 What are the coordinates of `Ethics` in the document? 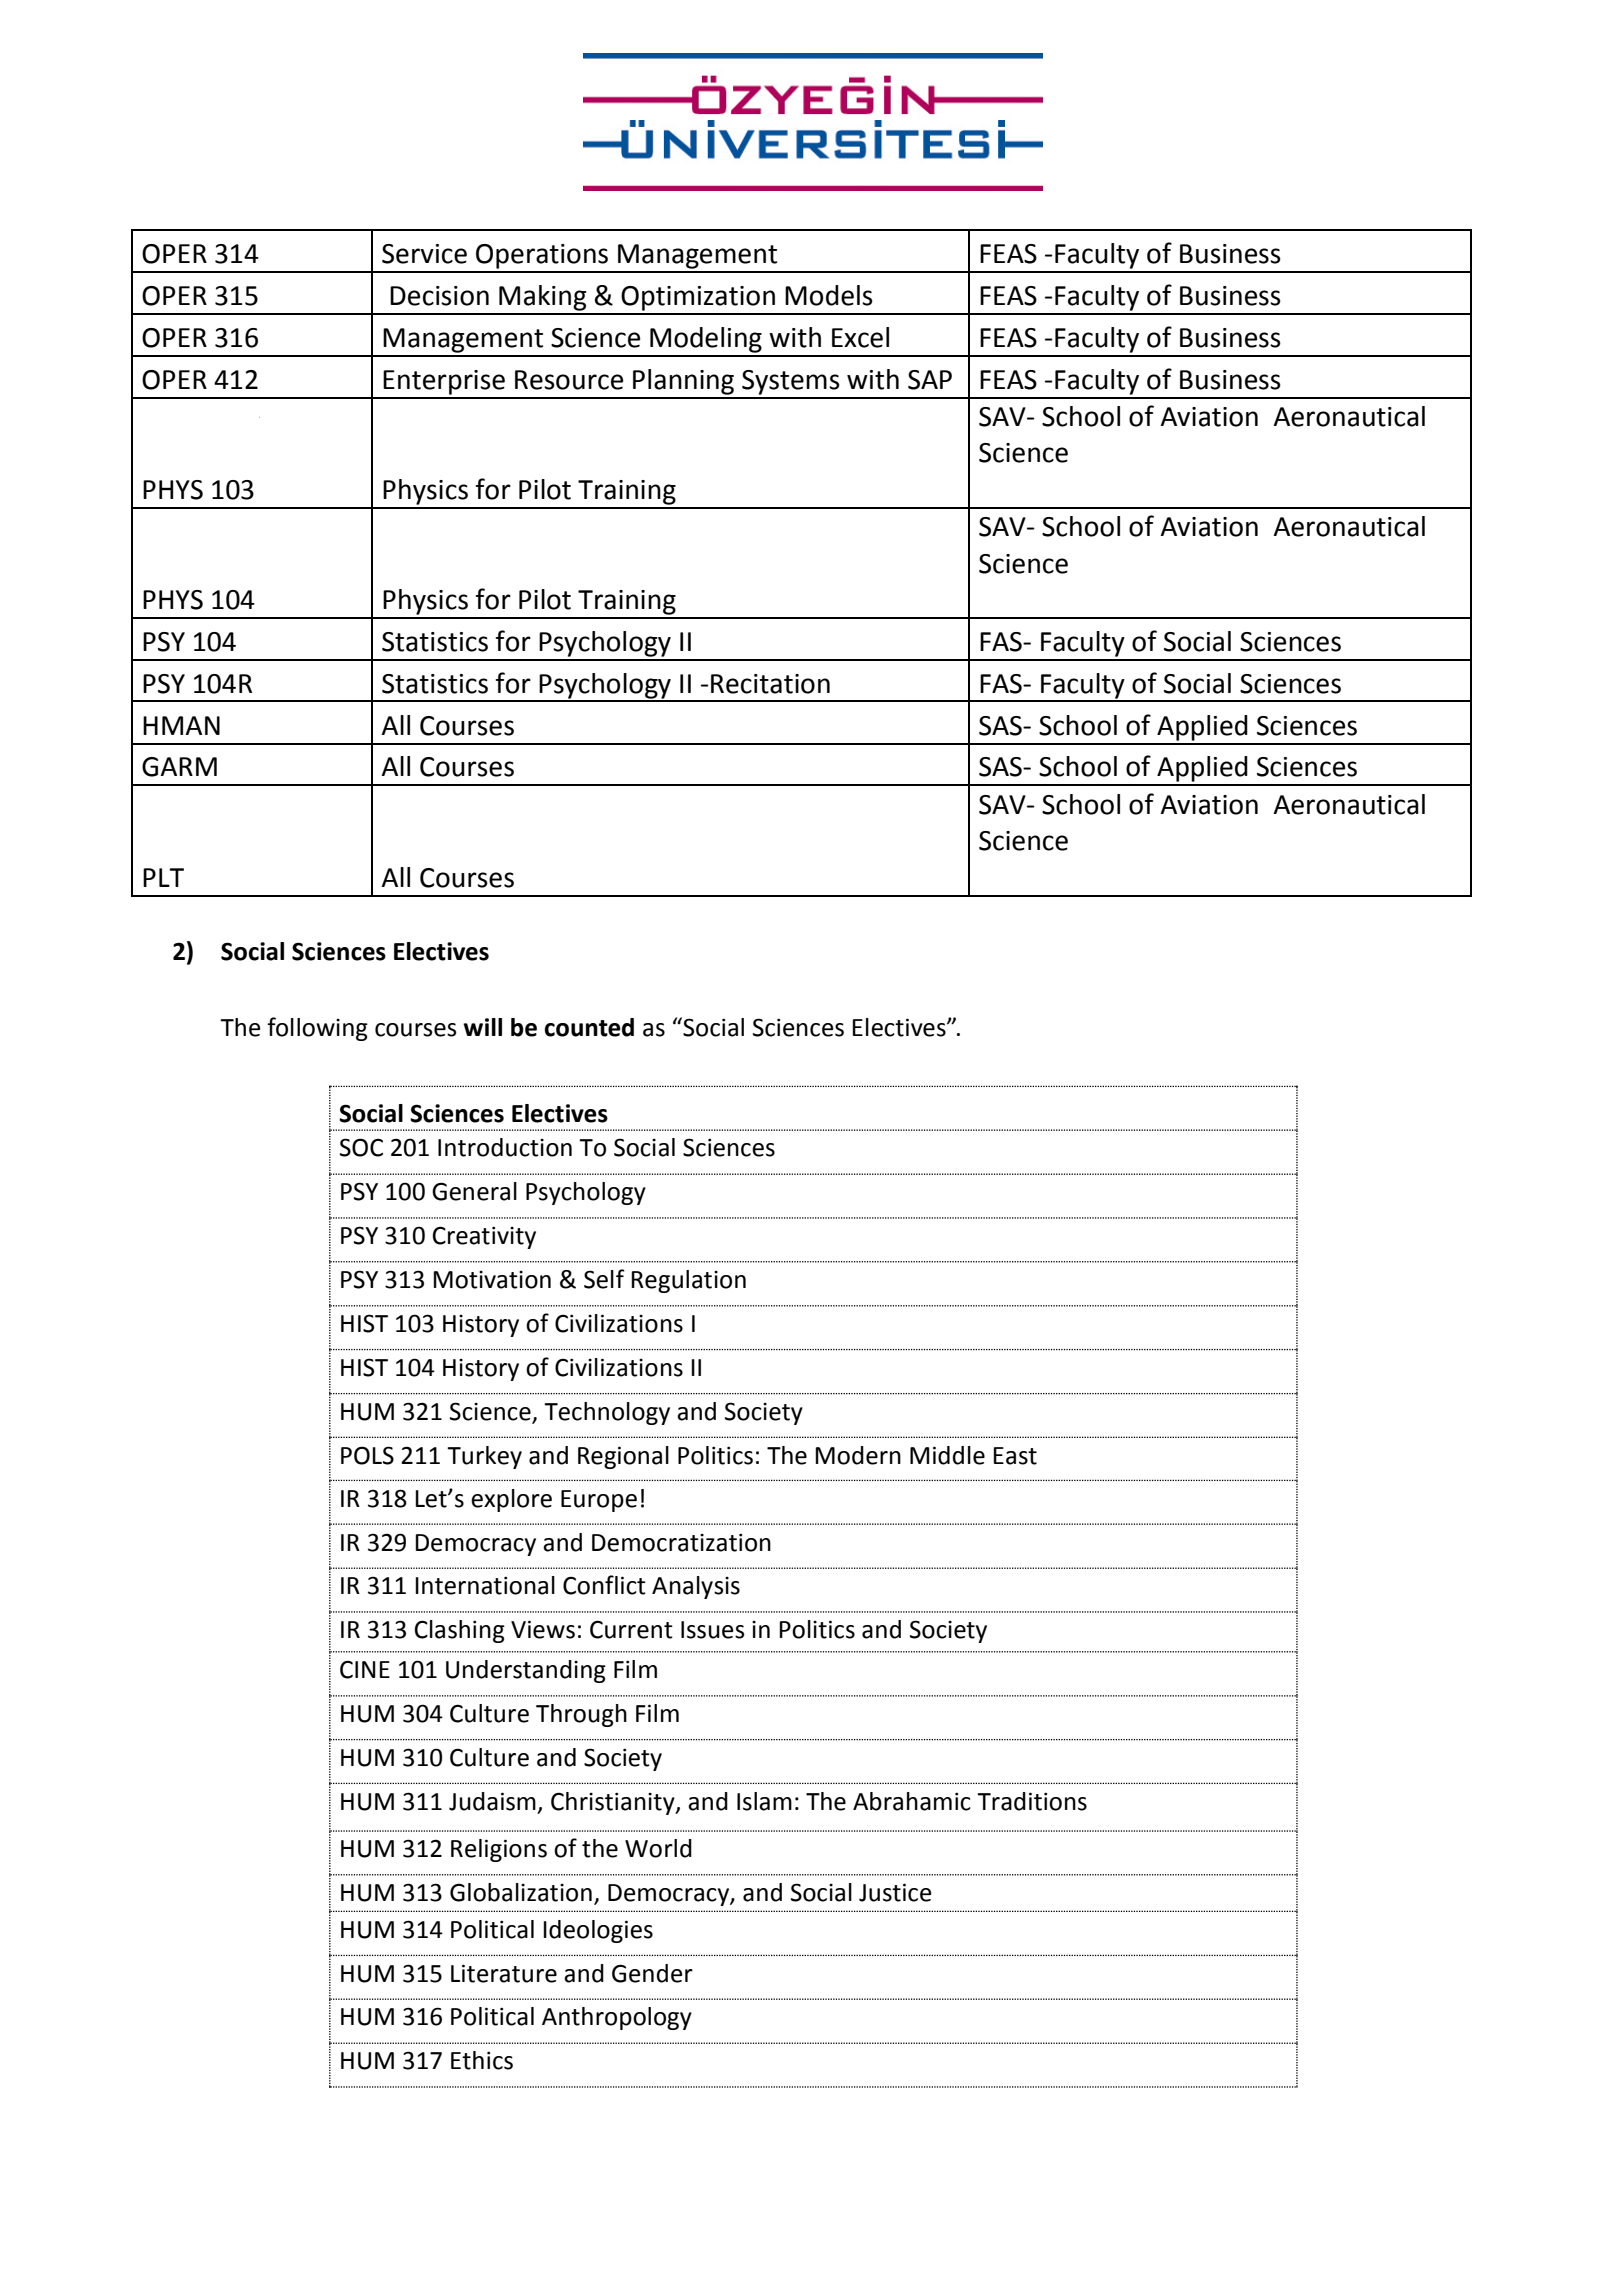 It's located at (482, 2060).
